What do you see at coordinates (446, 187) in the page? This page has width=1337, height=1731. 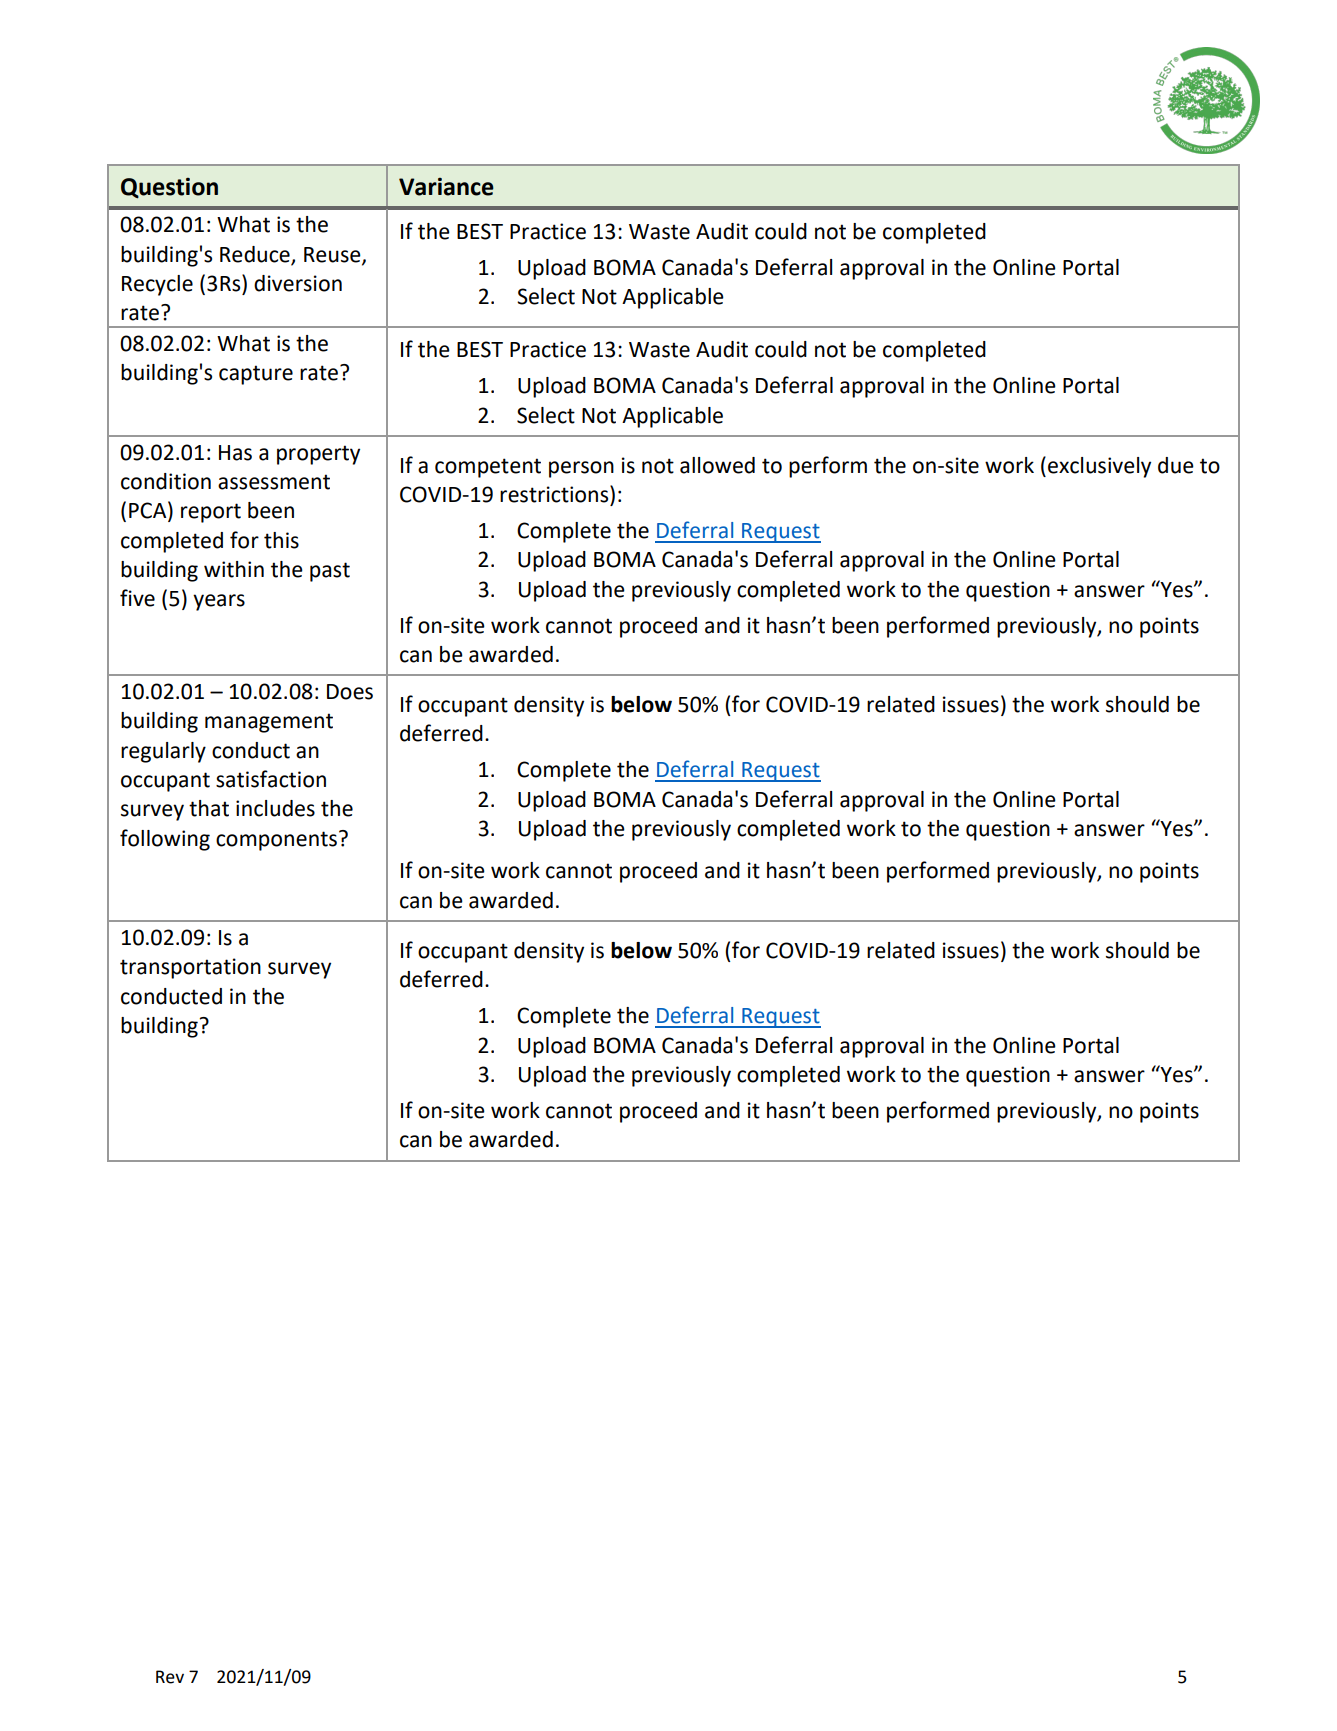 I see `Variance` at bounding box center [446, 187].
